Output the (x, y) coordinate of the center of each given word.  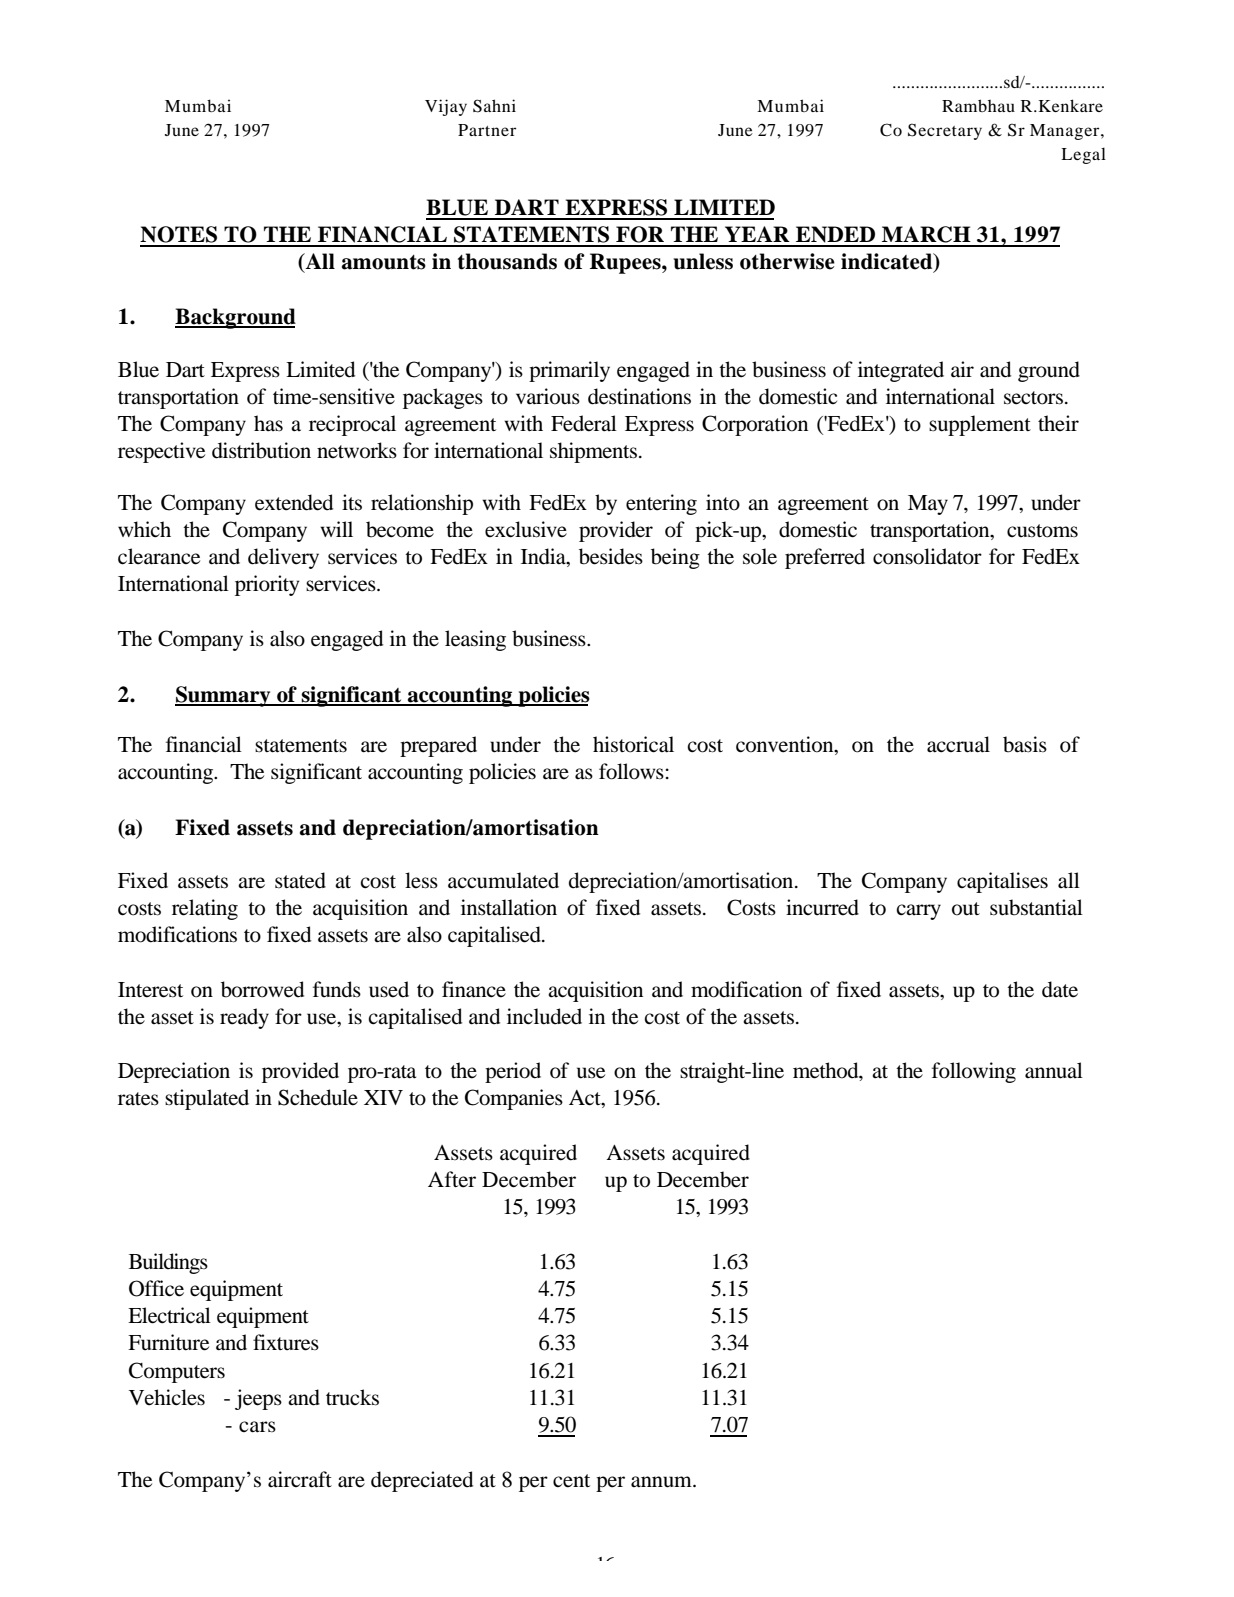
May (928, 505)
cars (257, 1427)
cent (571, 1481)
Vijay (446, 107)
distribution (261, 450)
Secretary (945, 131)
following (974, 1072)
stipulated (207, 1099)
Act (586, 1099)
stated (300, 880)
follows (631, 771)
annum (662, 1482)
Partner (487, 130)
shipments (593, 452)
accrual (958, 744)
